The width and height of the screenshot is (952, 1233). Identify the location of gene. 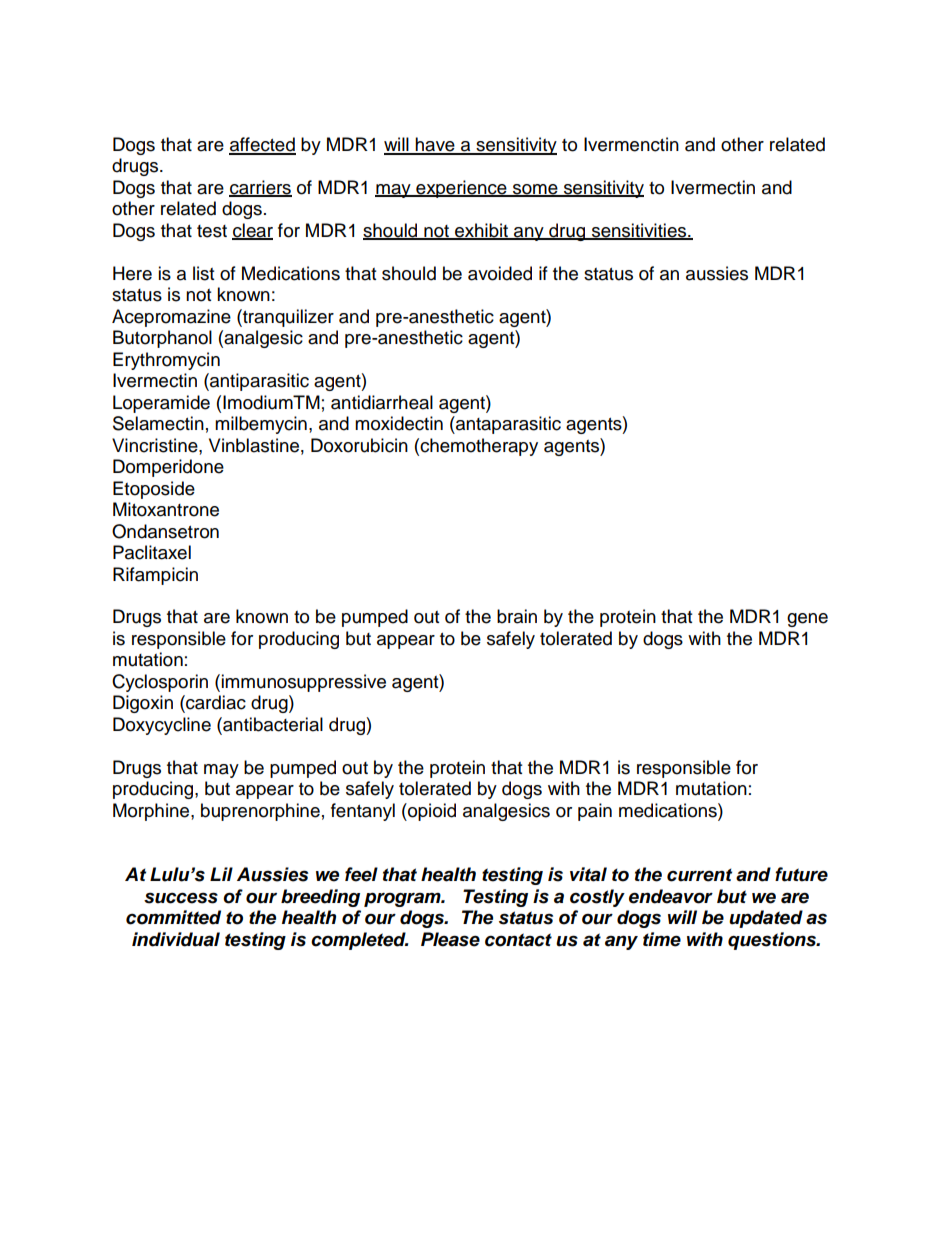
(807, 620).
